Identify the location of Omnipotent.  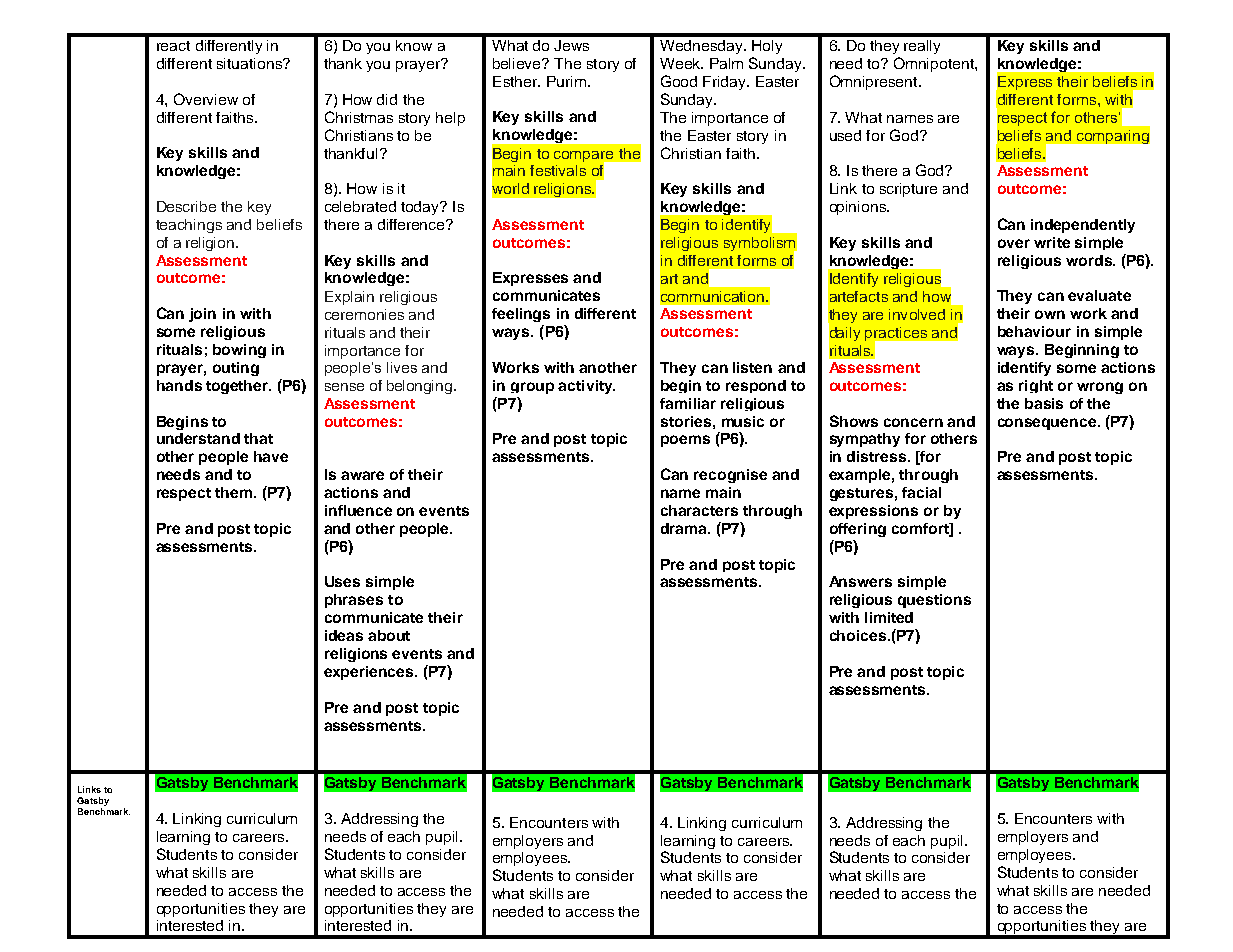
(935, 64).
